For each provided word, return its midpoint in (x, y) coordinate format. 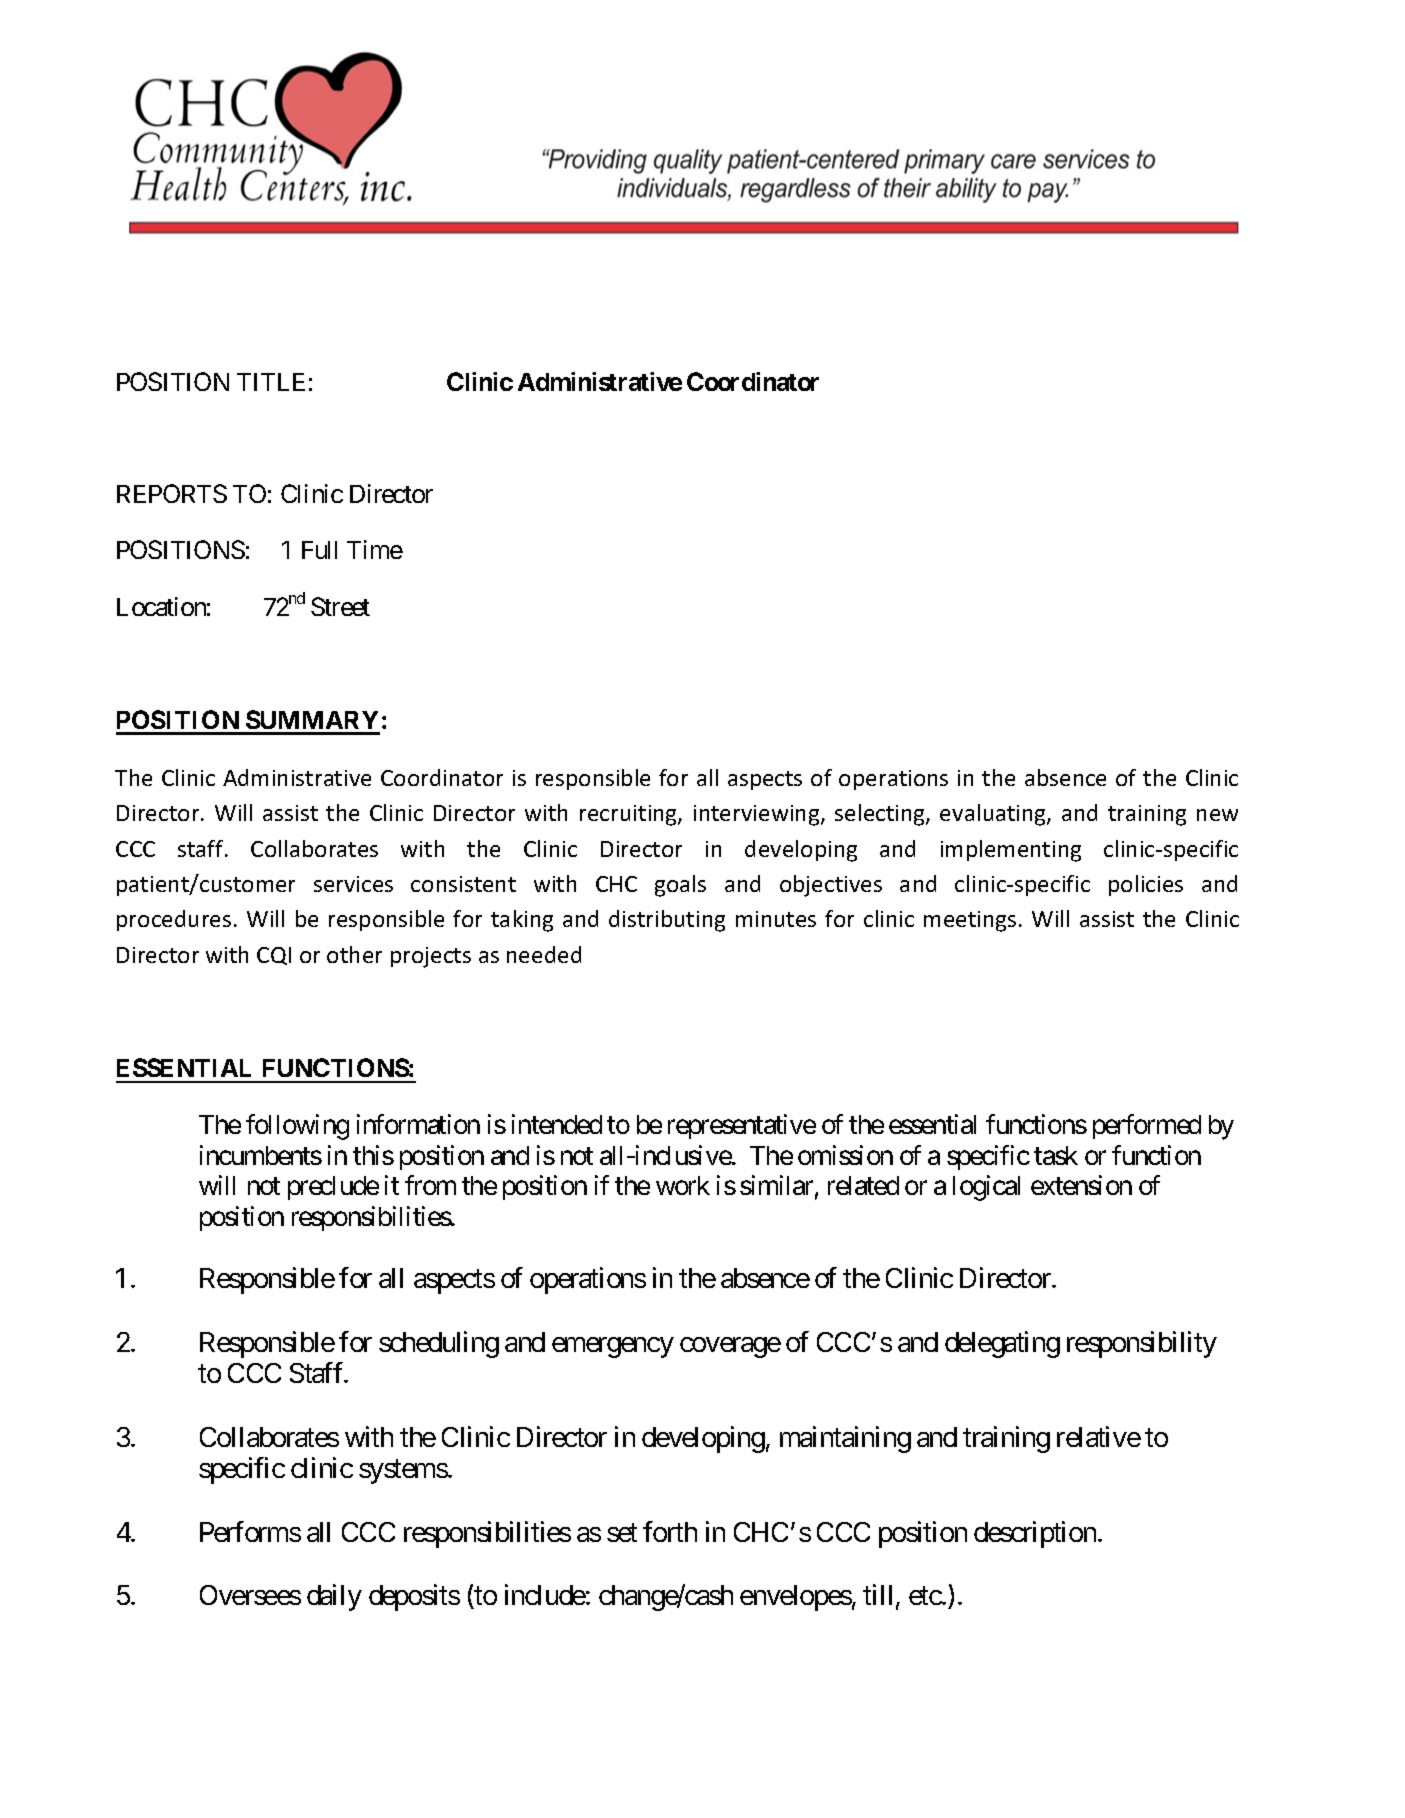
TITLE (271, 382)
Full (319, 550)
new (1217, 815)
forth (670, 1531)
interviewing (758, 815)
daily (334, 1597)
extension (1081, 1185)
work (683, 1185)
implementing (1011, 851)
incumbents (261, 1155)
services (353, 884)
